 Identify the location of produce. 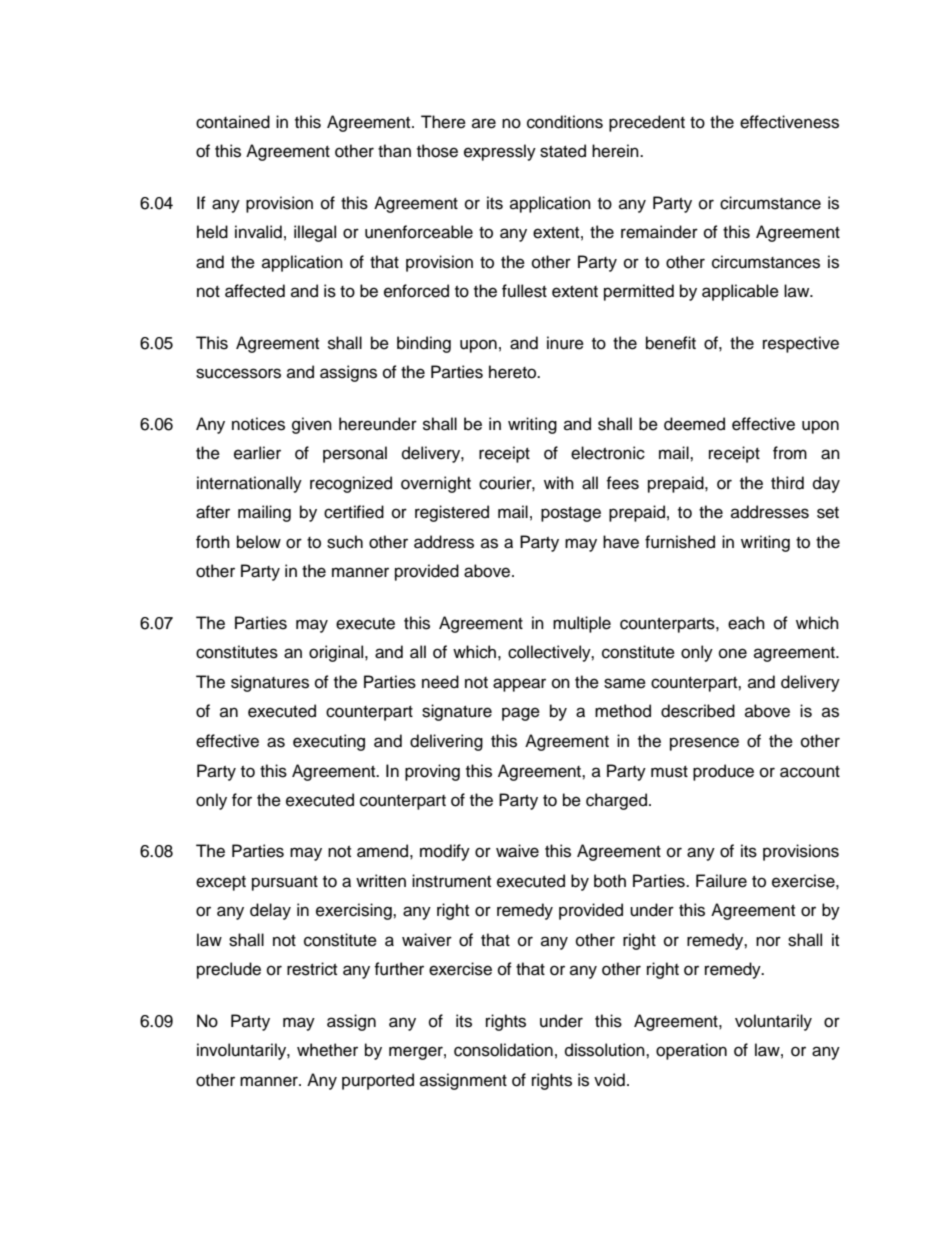
(723, 772).
